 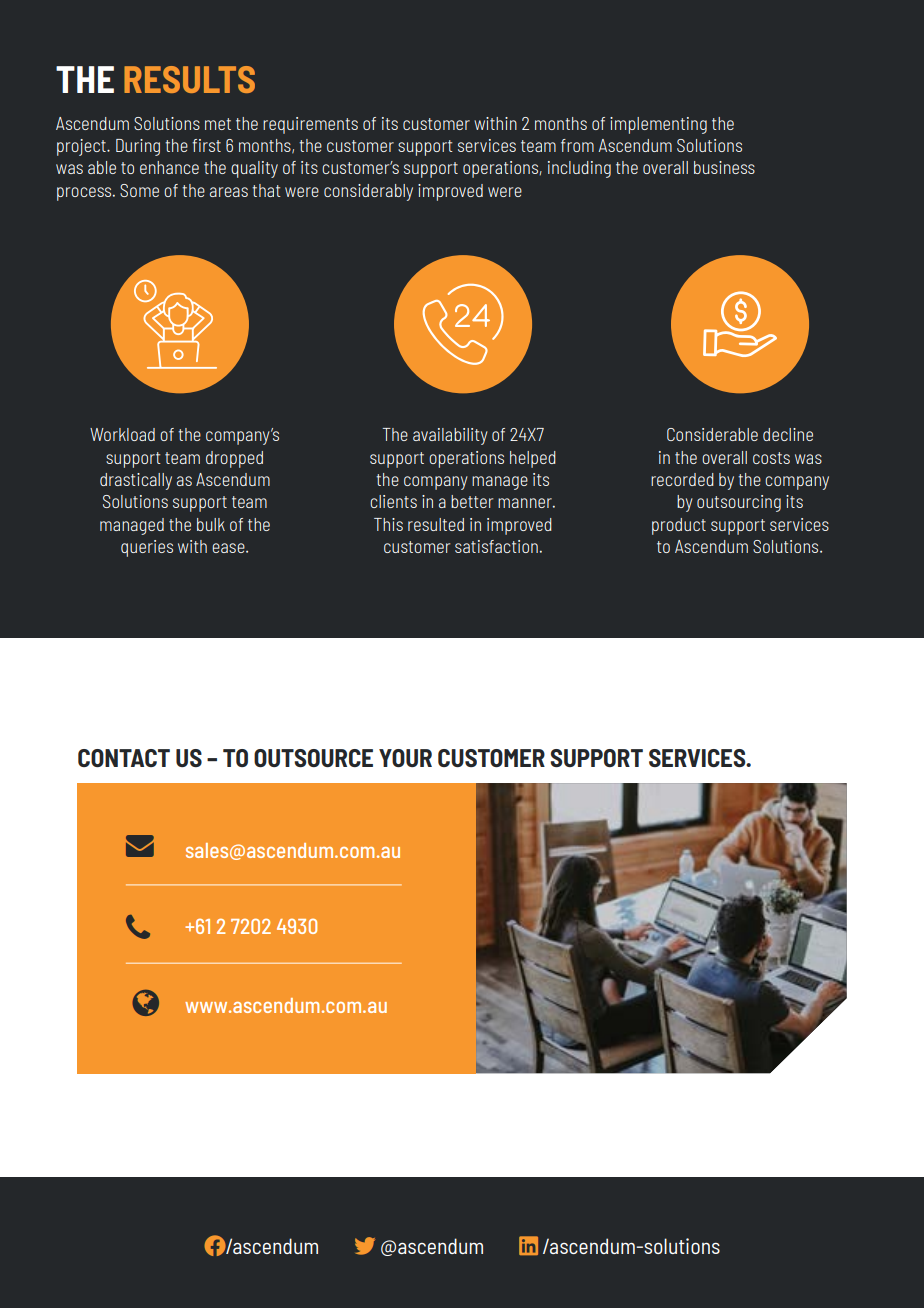 I want to click on RESULTS, so click(x=189, y=79).
